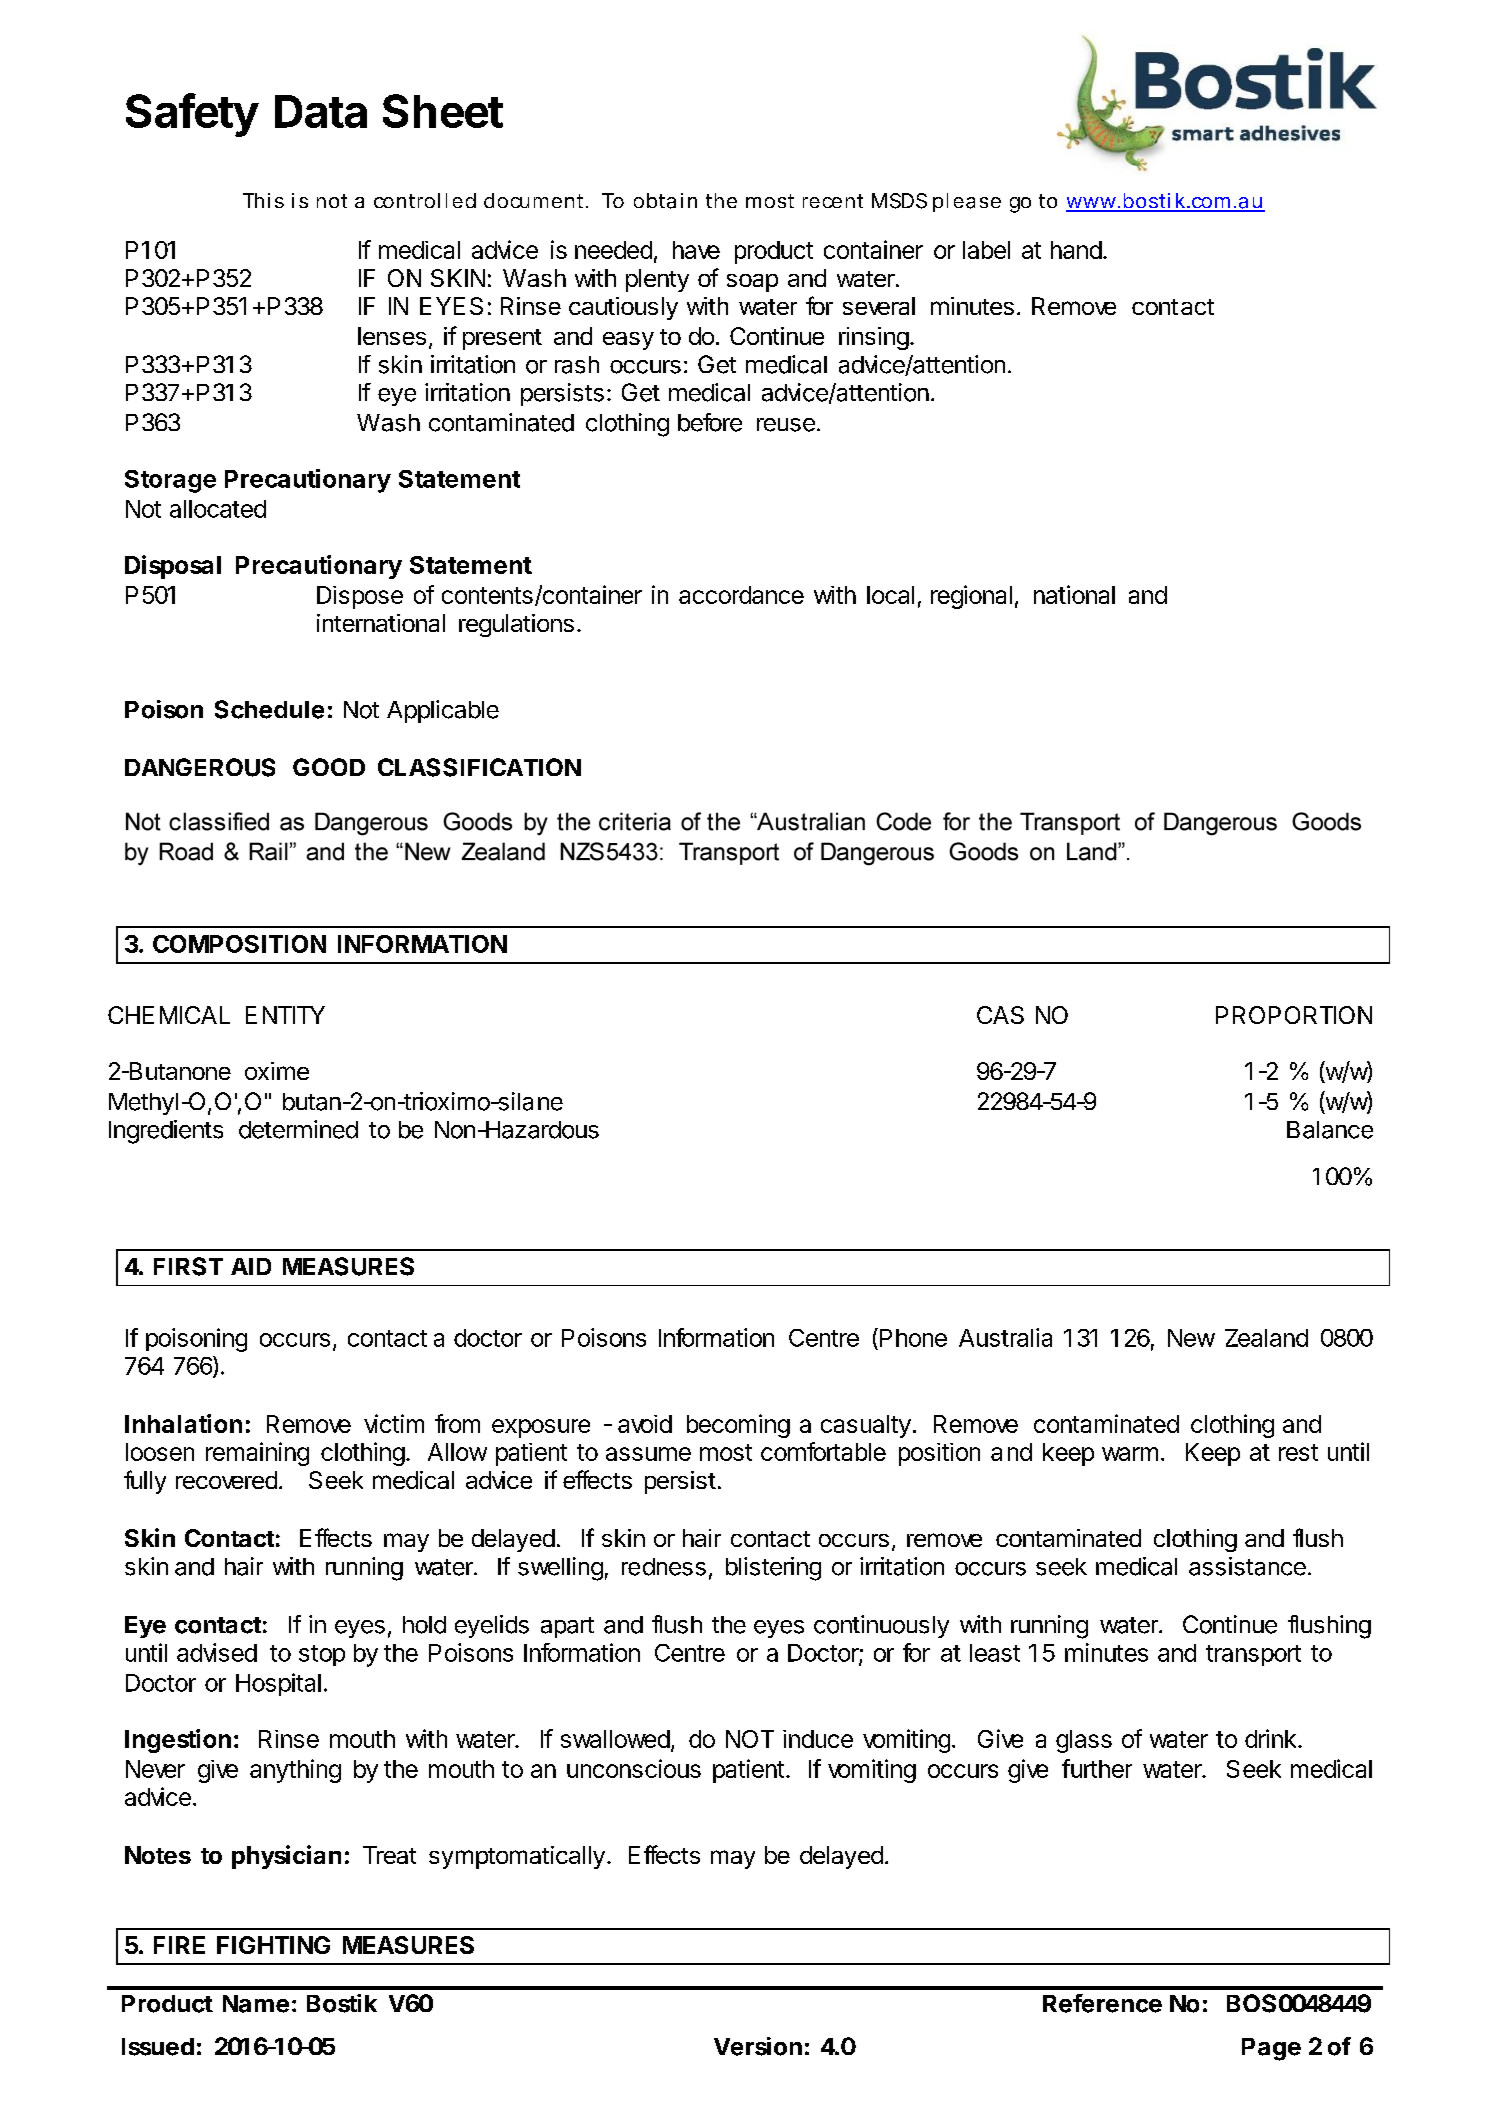  What do you see at coordinates (912, 1337) in the screenshot?
I see `Phone` at bounding box center [912, 1337].
